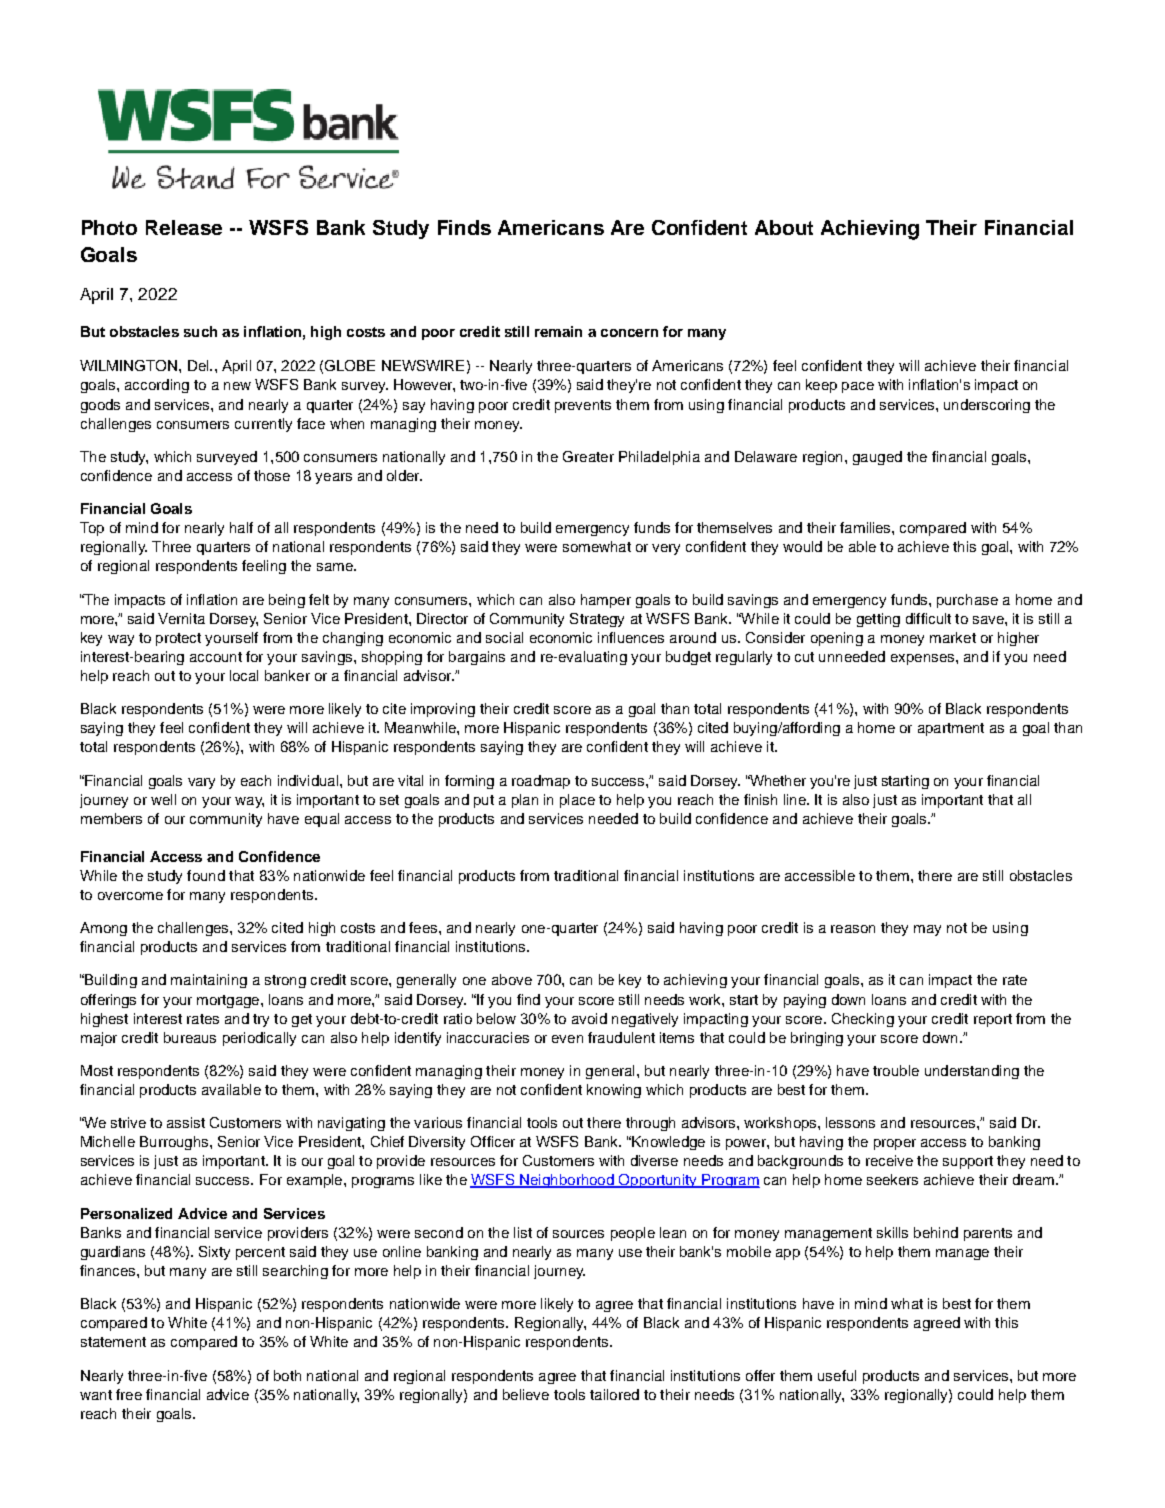  Describe the element at coordinates (201, 783) in the screenshot. I see `vary` at that location.
